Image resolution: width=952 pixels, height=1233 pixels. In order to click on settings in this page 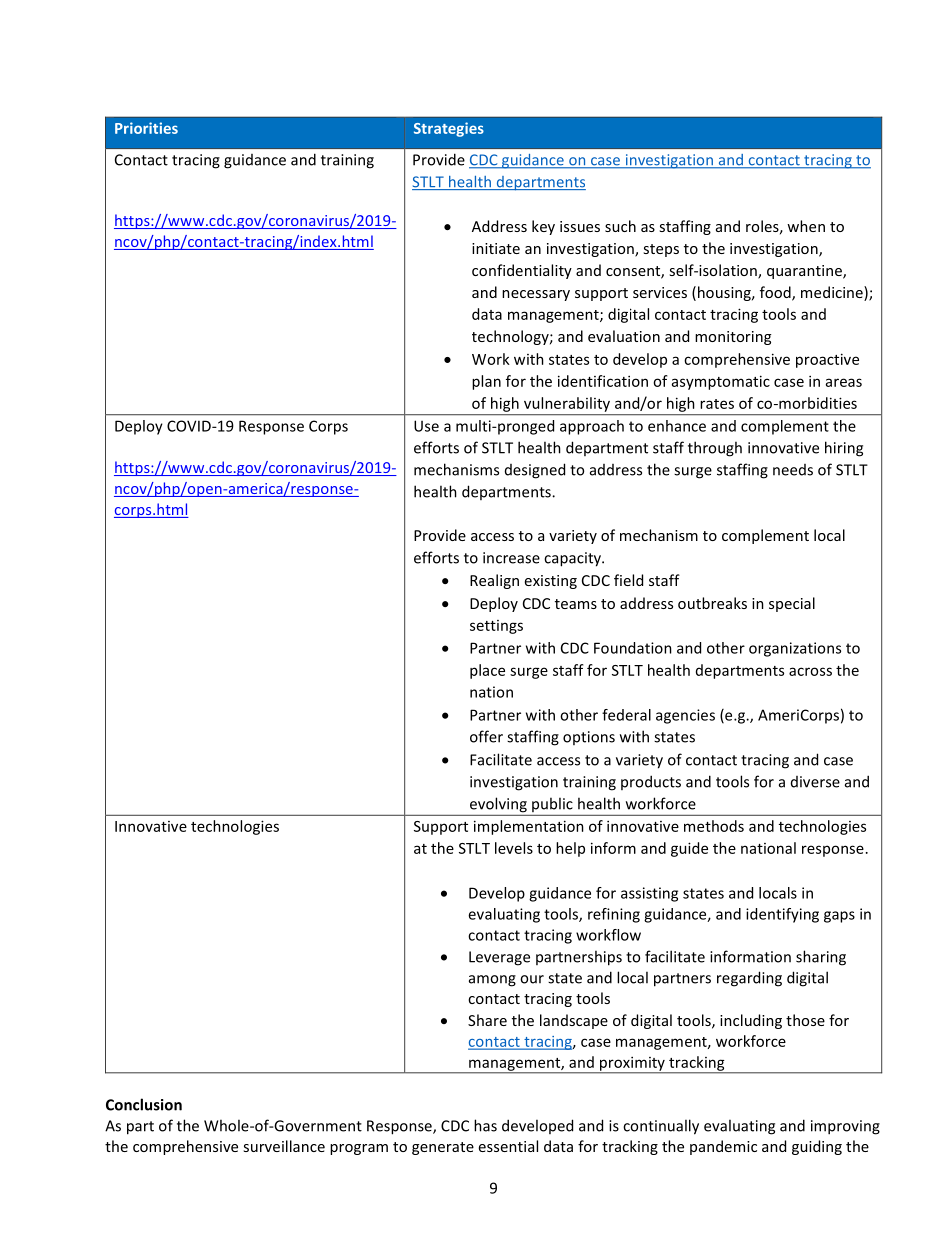, I will do `click(496, 627)`.
